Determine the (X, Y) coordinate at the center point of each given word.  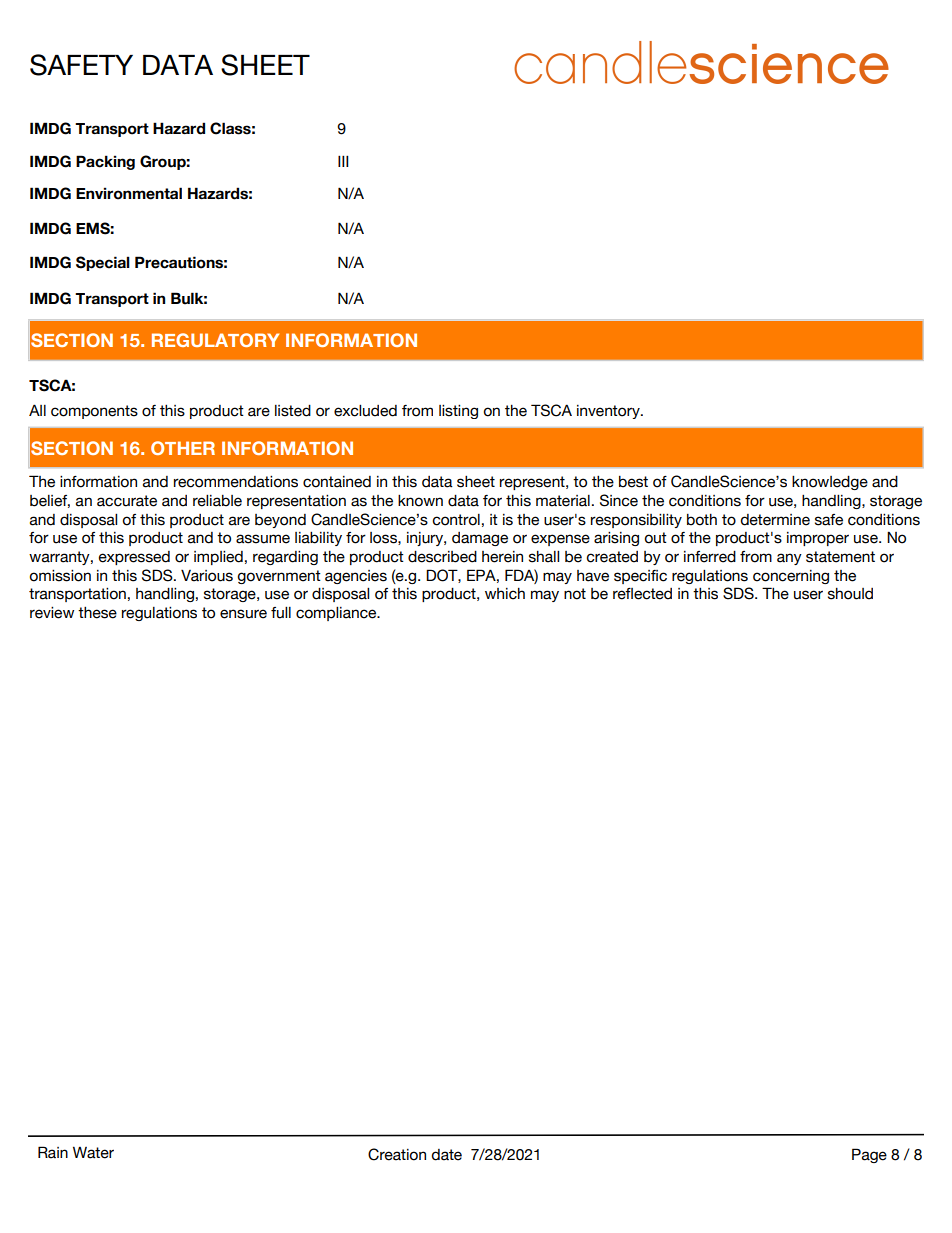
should (850, 594)
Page (869, 1155)
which (505, 594)
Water (93, 1152)
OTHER (183, 448)
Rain (53, 1152)
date (447, 1155)
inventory (609, 412)
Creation (397, 1154)
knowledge (830, 483)
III (343, 161)
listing (458, 412)
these (97, 613)
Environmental (129, 193)
